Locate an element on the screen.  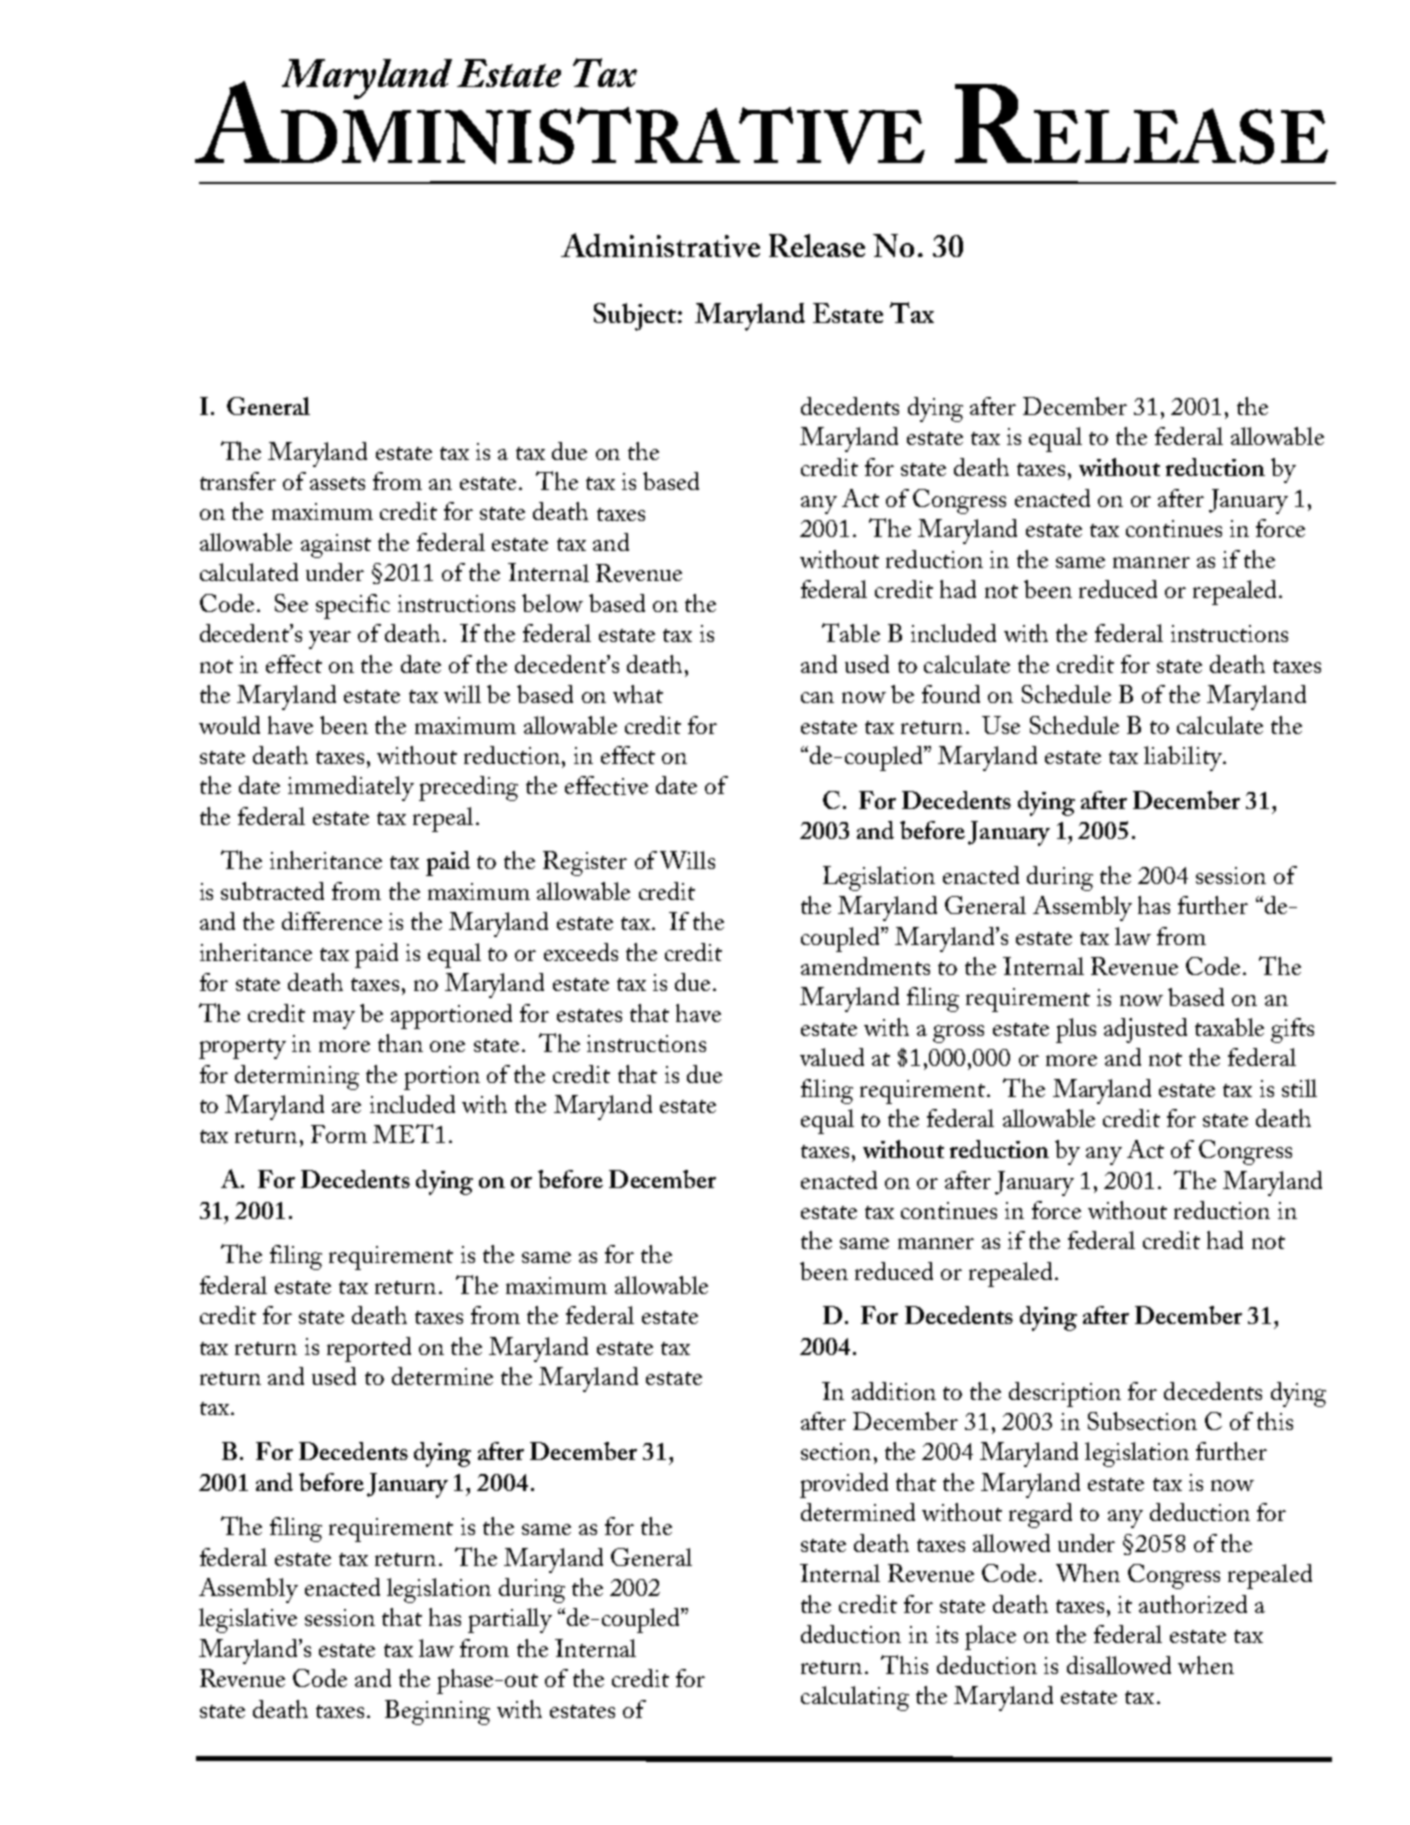
reported is located at coordinates (369, 1349).
